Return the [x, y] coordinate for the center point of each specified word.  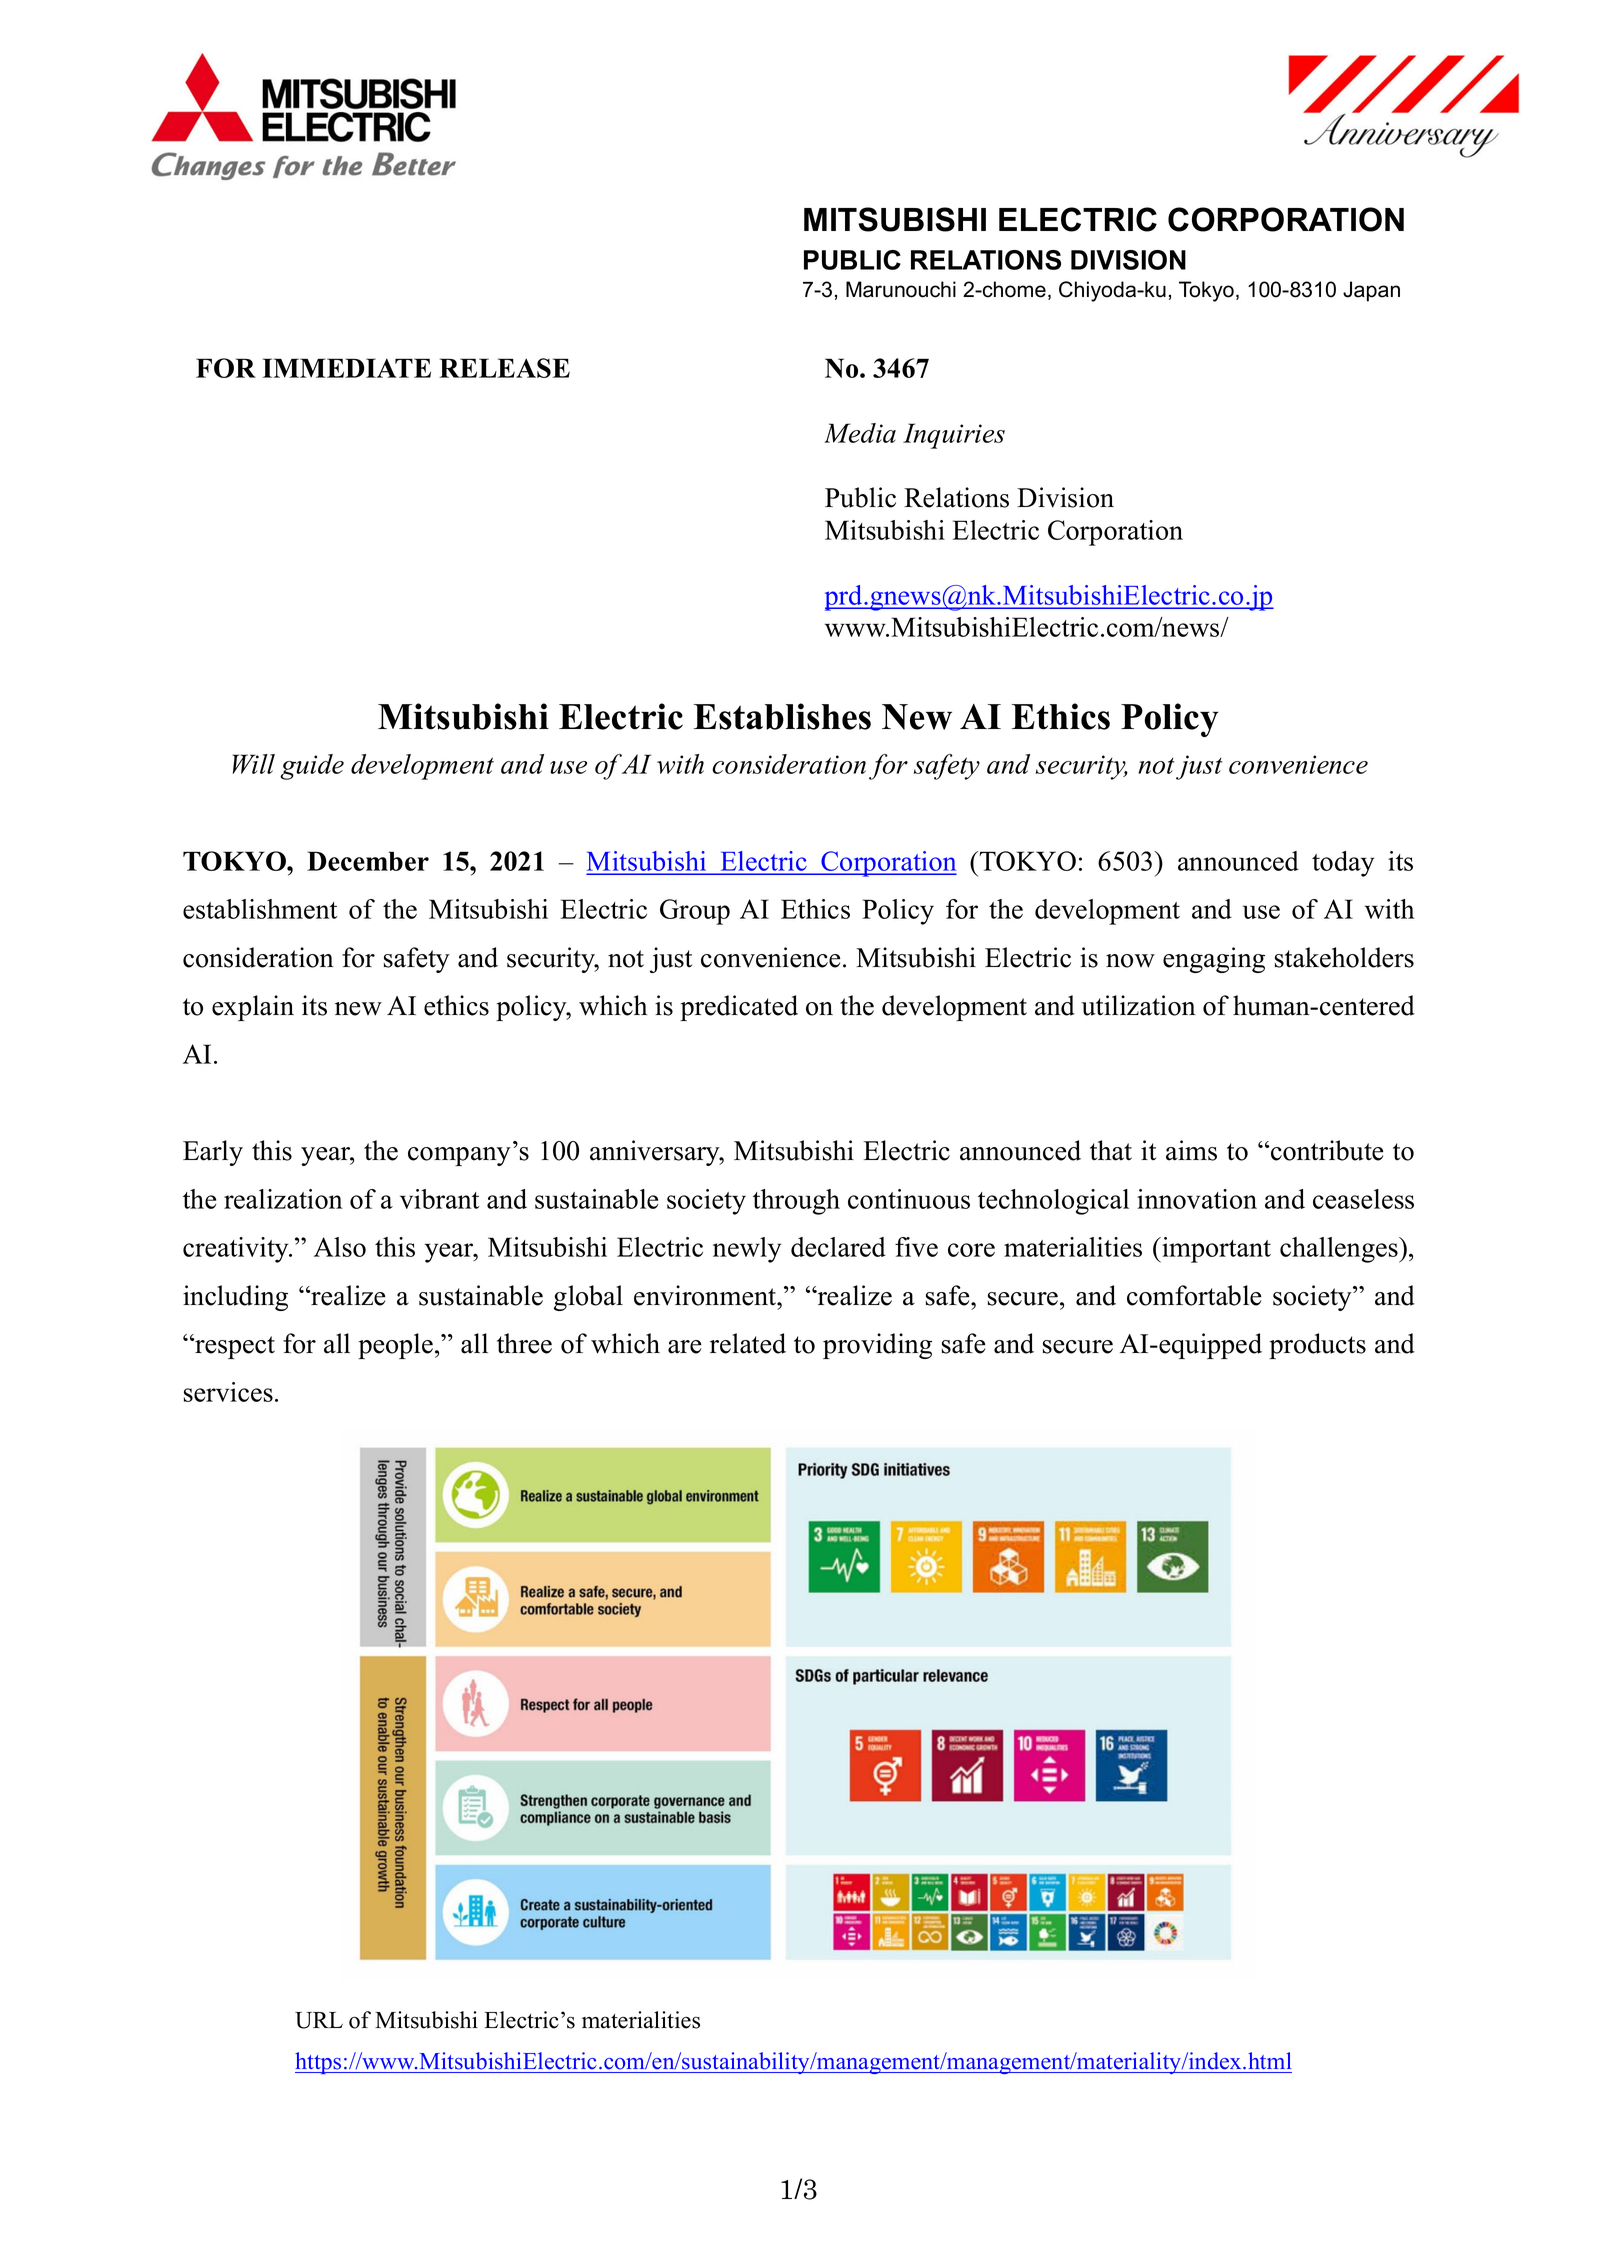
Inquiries [954, 436]
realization [283, 1199]
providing [877, 1346]
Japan [1371, 291]
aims [1191, 1150]
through [796, 1202]
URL [319, 2020]
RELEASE [504, 368]
